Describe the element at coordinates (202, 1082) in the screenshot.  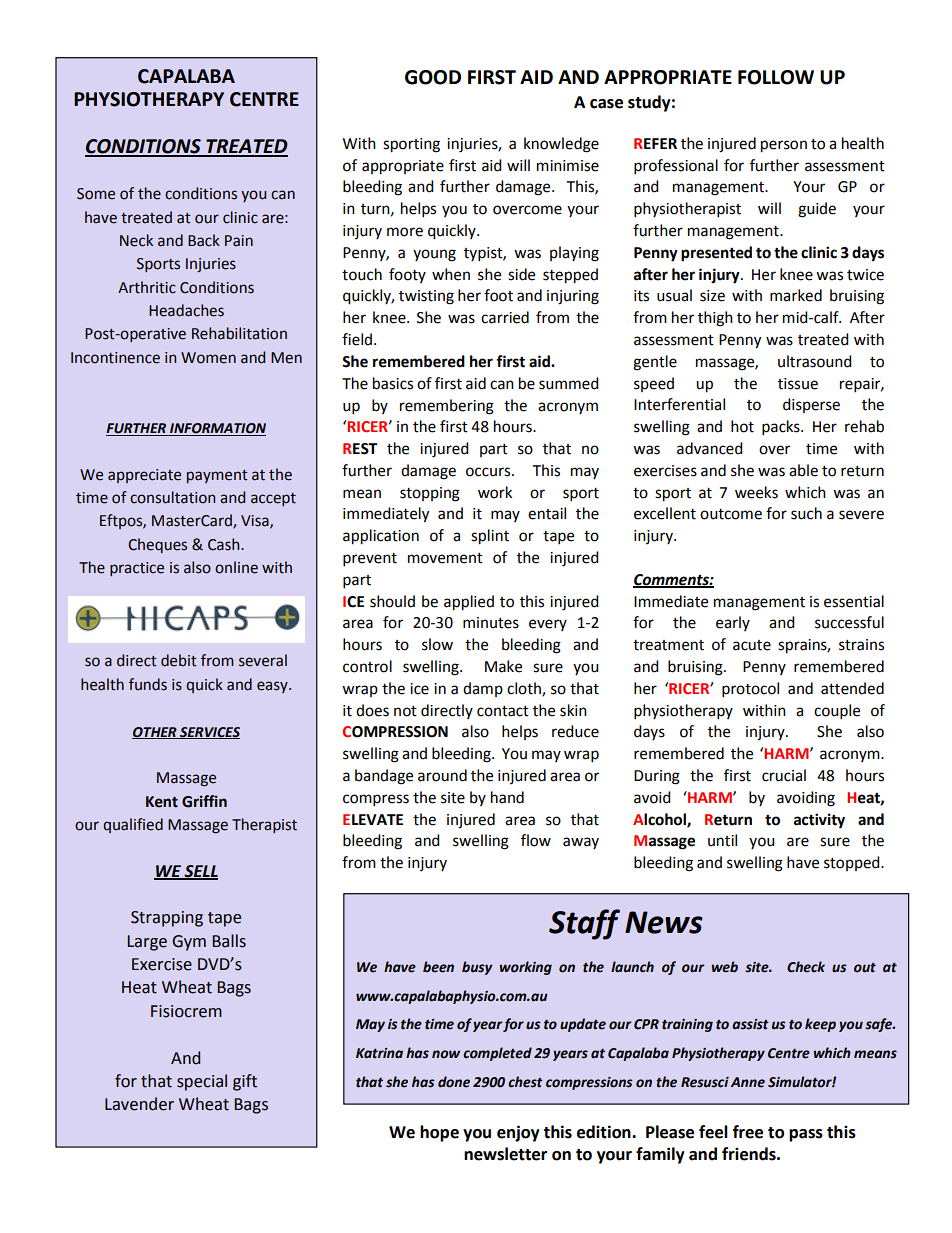
I see `special` at that location.
